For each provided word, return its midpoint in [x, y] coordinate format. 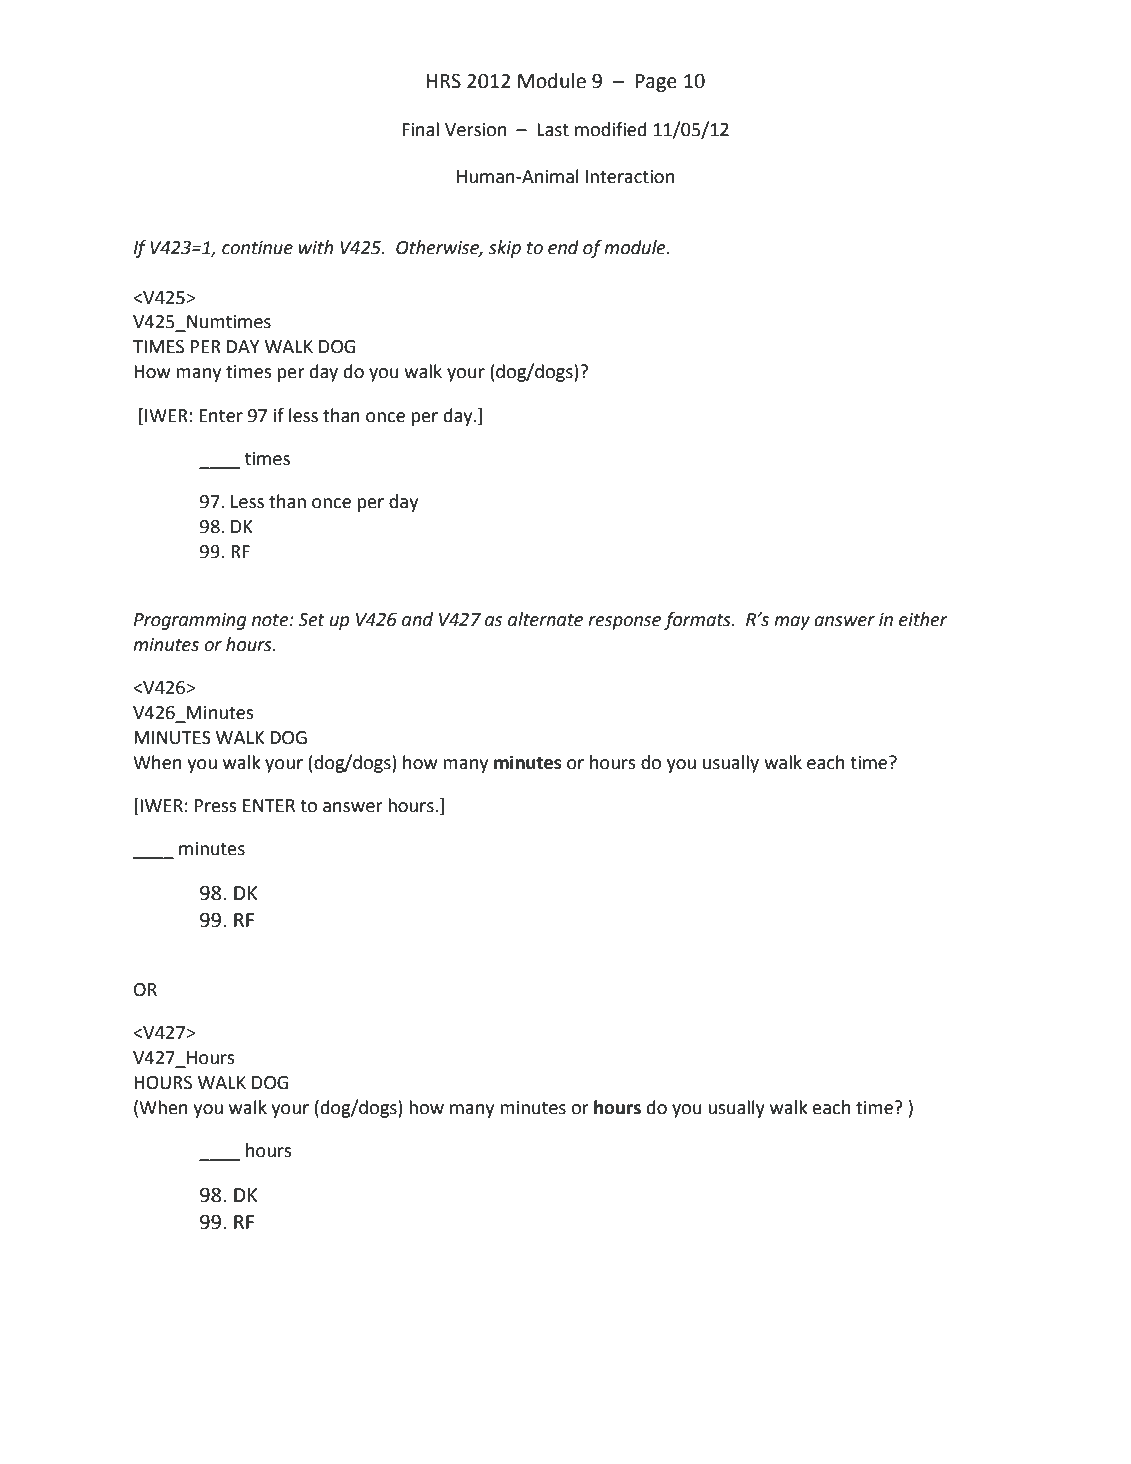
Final [420, 129]
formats [698, 621]
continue [257, 248]
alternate [545, 619]
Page [656, 83]
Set [311, 620]
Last [553, 130]
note [271, 620]
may [792, 623]
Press [216, 806]
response [624, 623]
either [923, 619]
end [563, 247]
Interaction [630, 177]
